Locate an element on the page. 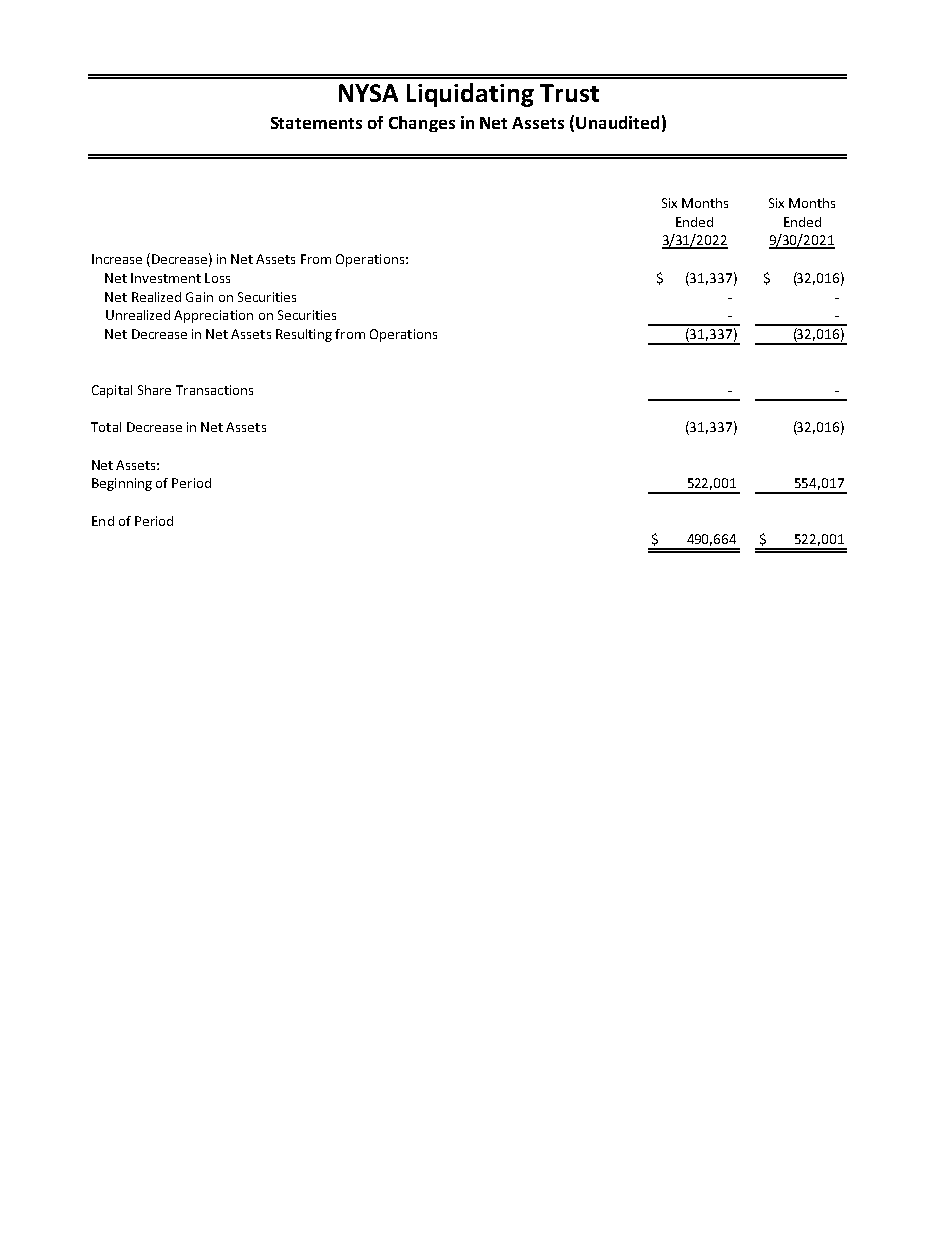  Gain is located at coordinates (199, 297).
